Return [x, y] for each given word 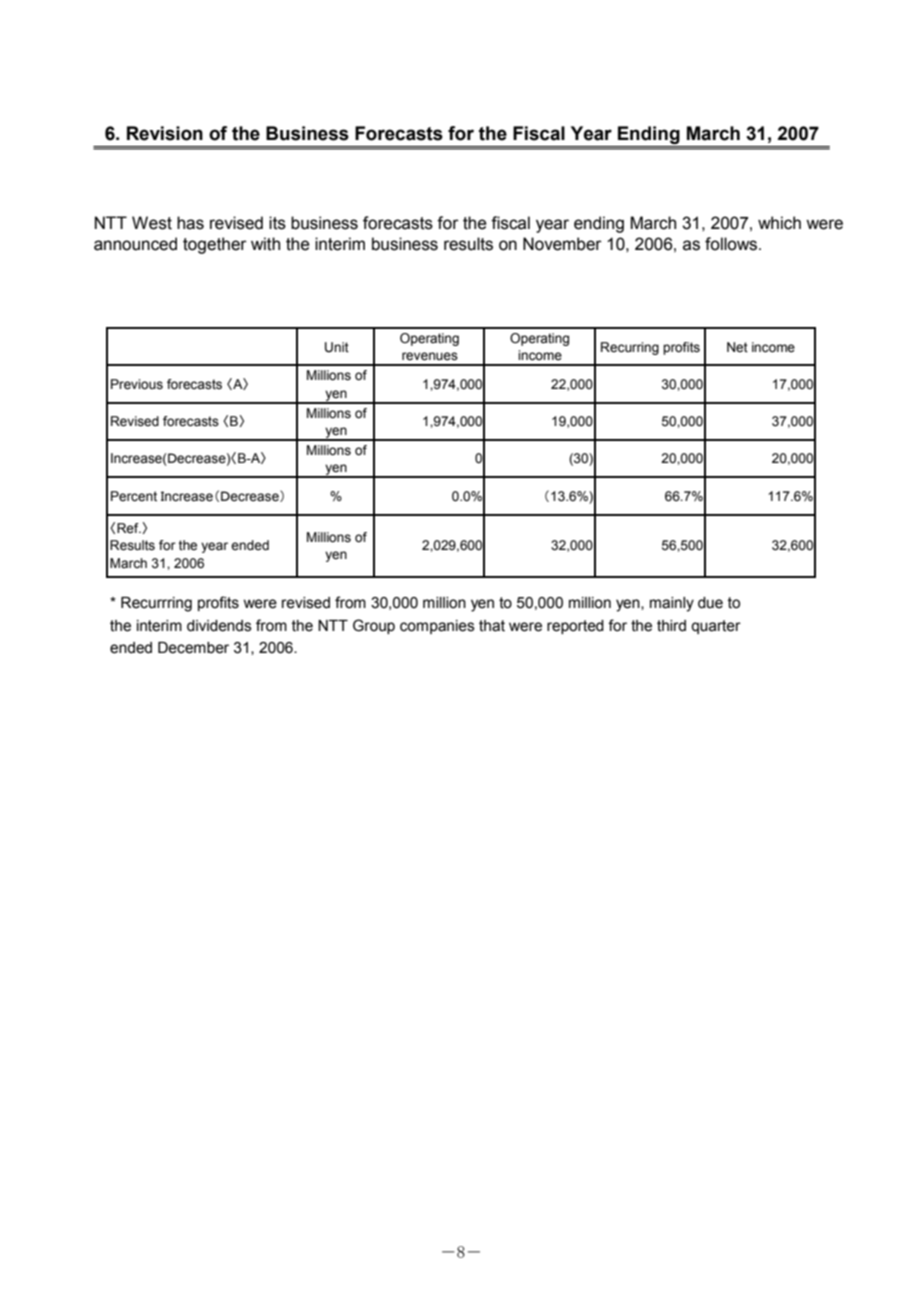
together [215, 245]
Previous [137, 384]
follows [732, 244]
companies [437, 627]
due [710, 603]
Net [737, 347]
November [562, 244]
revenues [430, 356]
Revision [165, 133]
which [779, 223]
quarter [716, 627]
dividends [219, 626]
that [492, 626]
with [265, 244]
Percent [134, 496]
